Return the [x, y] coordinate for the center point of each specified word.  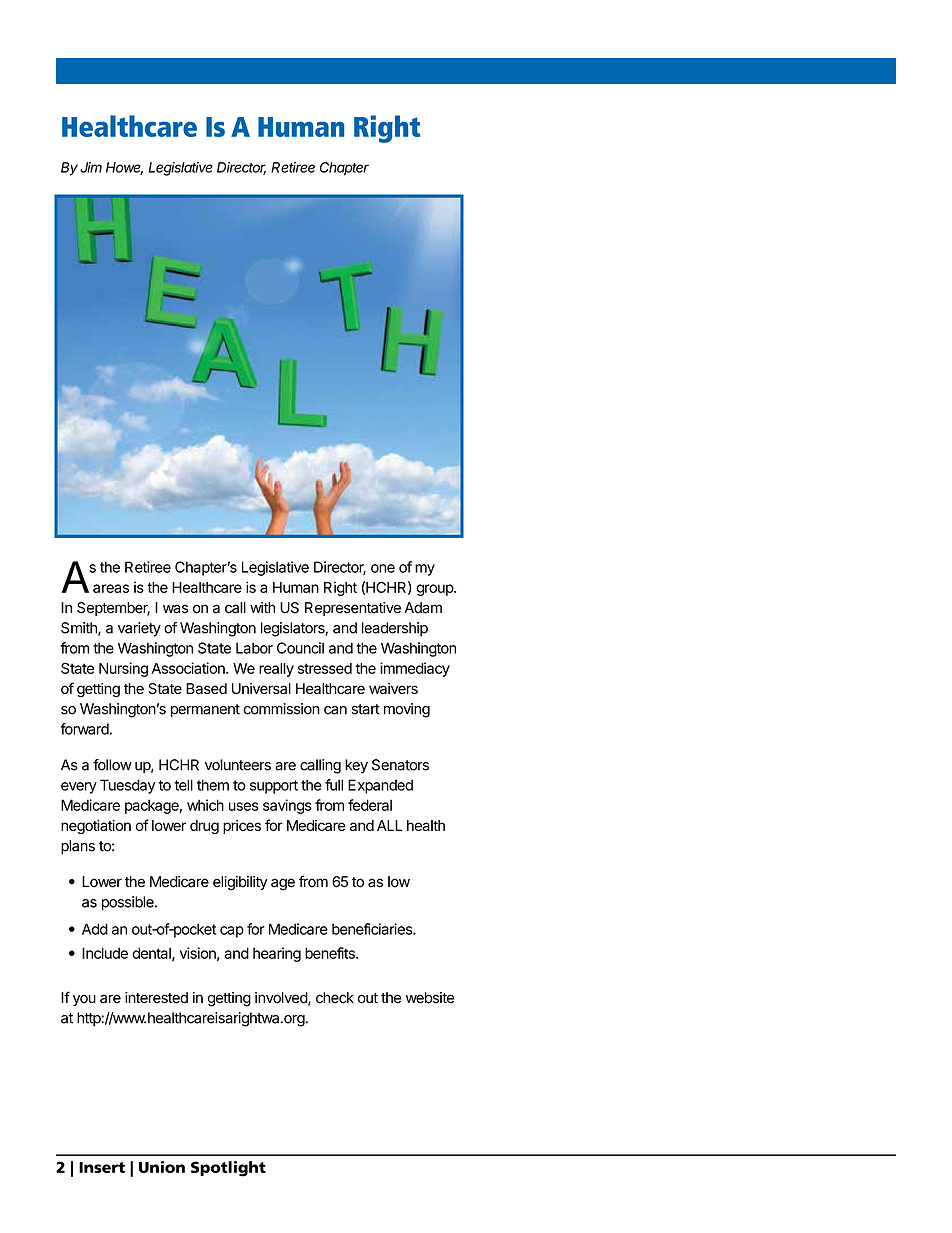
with [262, 607]
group [435, 590]
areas [111, 588]
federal [370, 805]
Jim [91, 167]
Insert [102, 1167]
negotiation [96, 826]
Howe [124, 168]
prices [242, 827]
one [383, 568]
